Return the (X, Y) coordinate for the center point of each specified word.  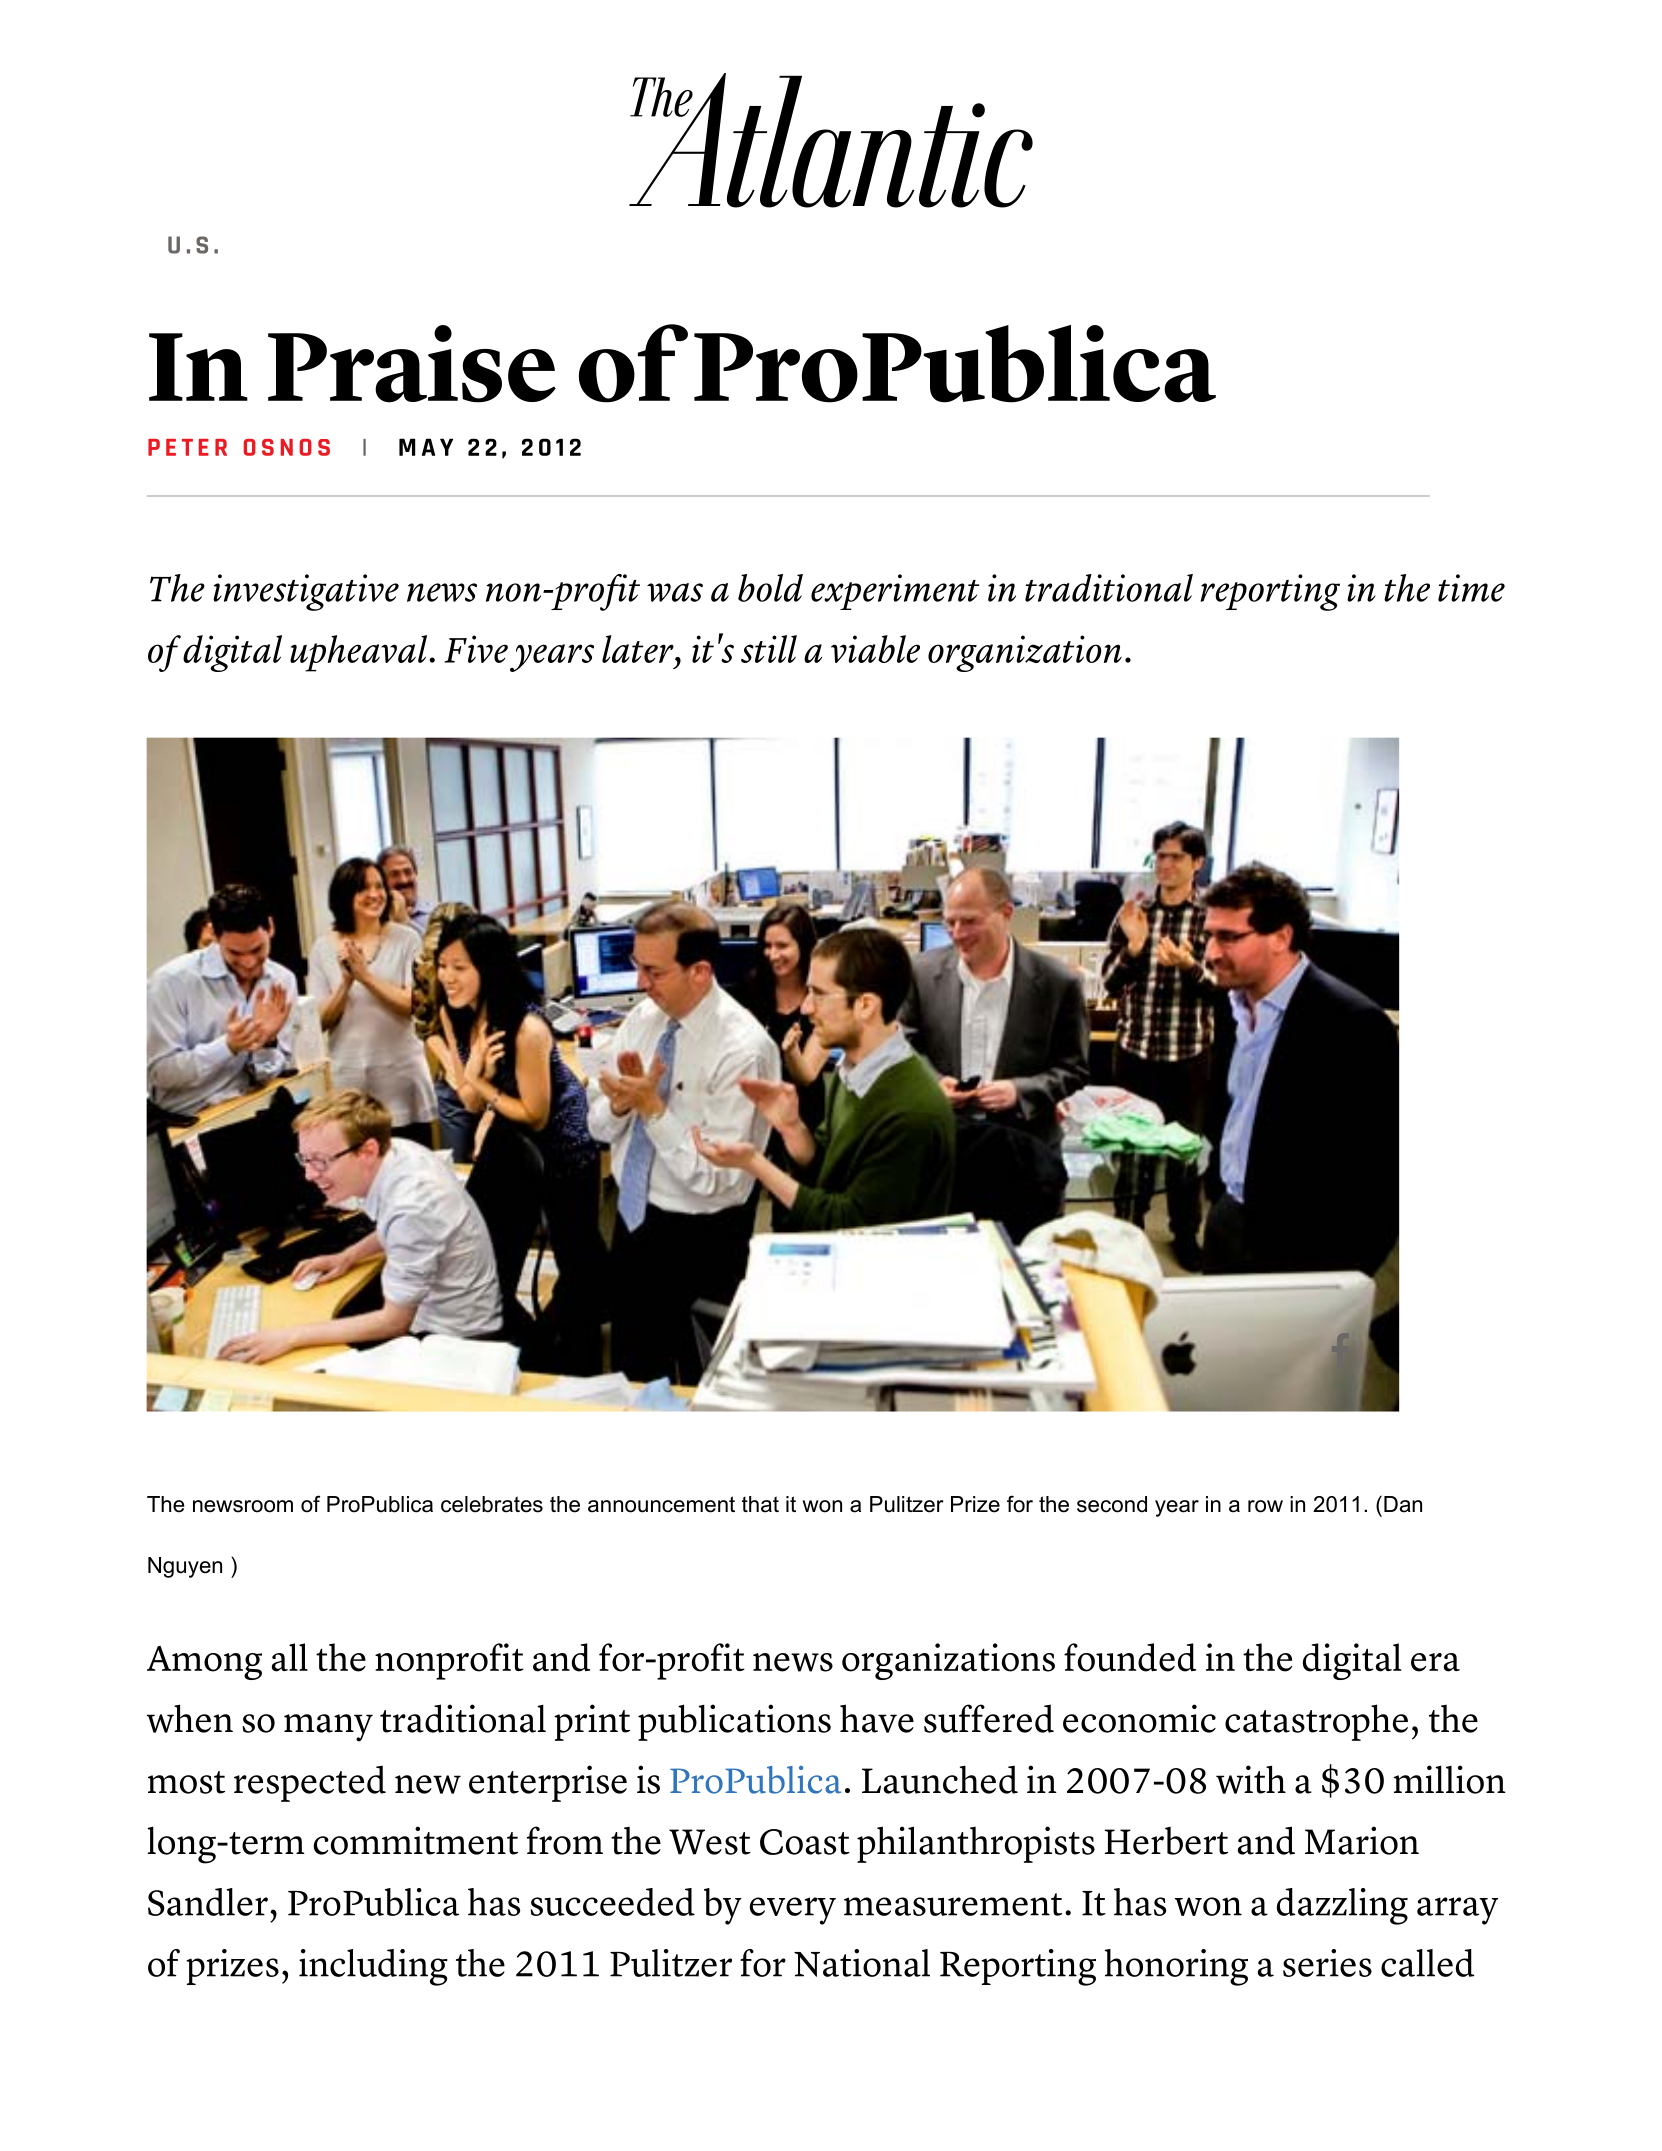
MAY (426, 447)
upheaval (360, 653)
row (1265, 1506)
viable (875, 649)
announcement (661, 1504)
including (373, 1967)
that (760, 1504)
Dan (1403, 1504)
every (793, 1911)
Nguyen (185, 1567)
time (1471, 588)
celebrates (492, 1504)
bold (770, 588)
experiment (895, 592)
